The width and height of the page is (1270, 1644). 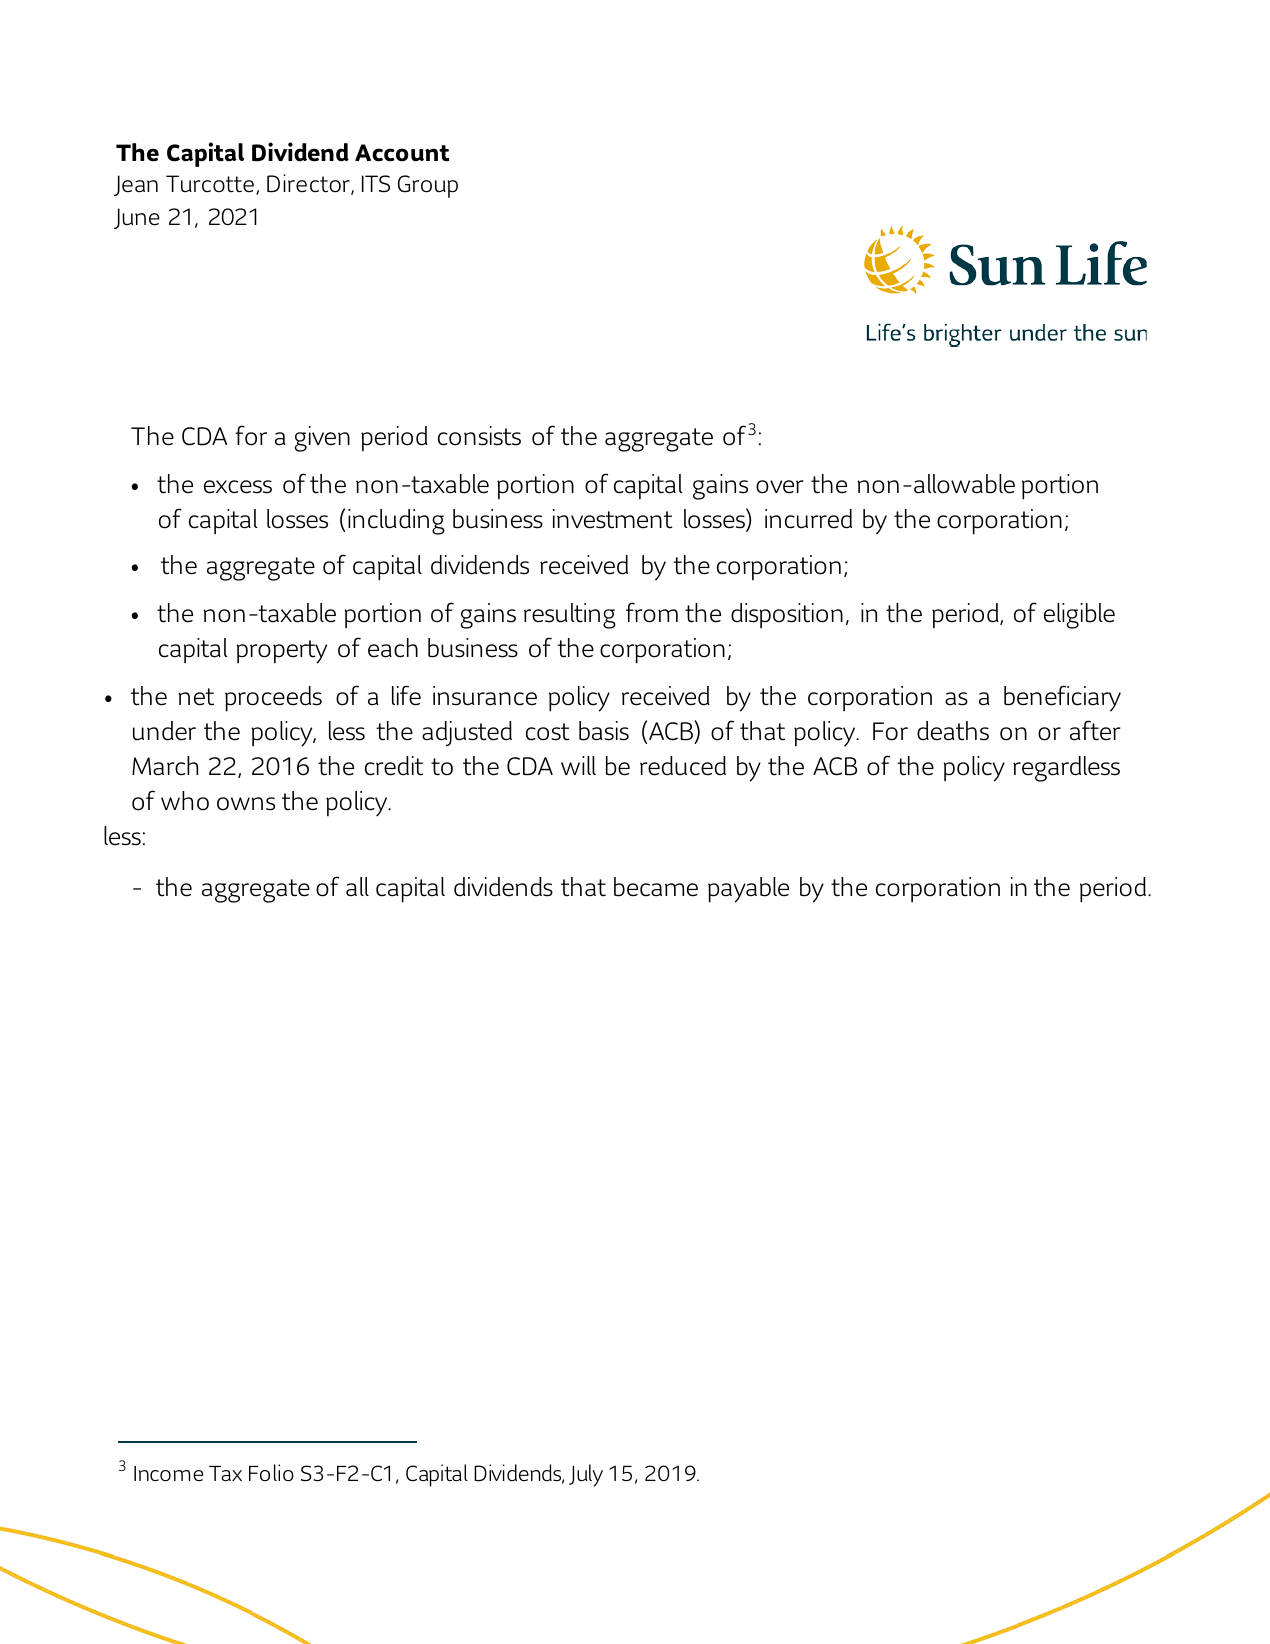 I want to click on Folio, so click(x=271, y=1473).
